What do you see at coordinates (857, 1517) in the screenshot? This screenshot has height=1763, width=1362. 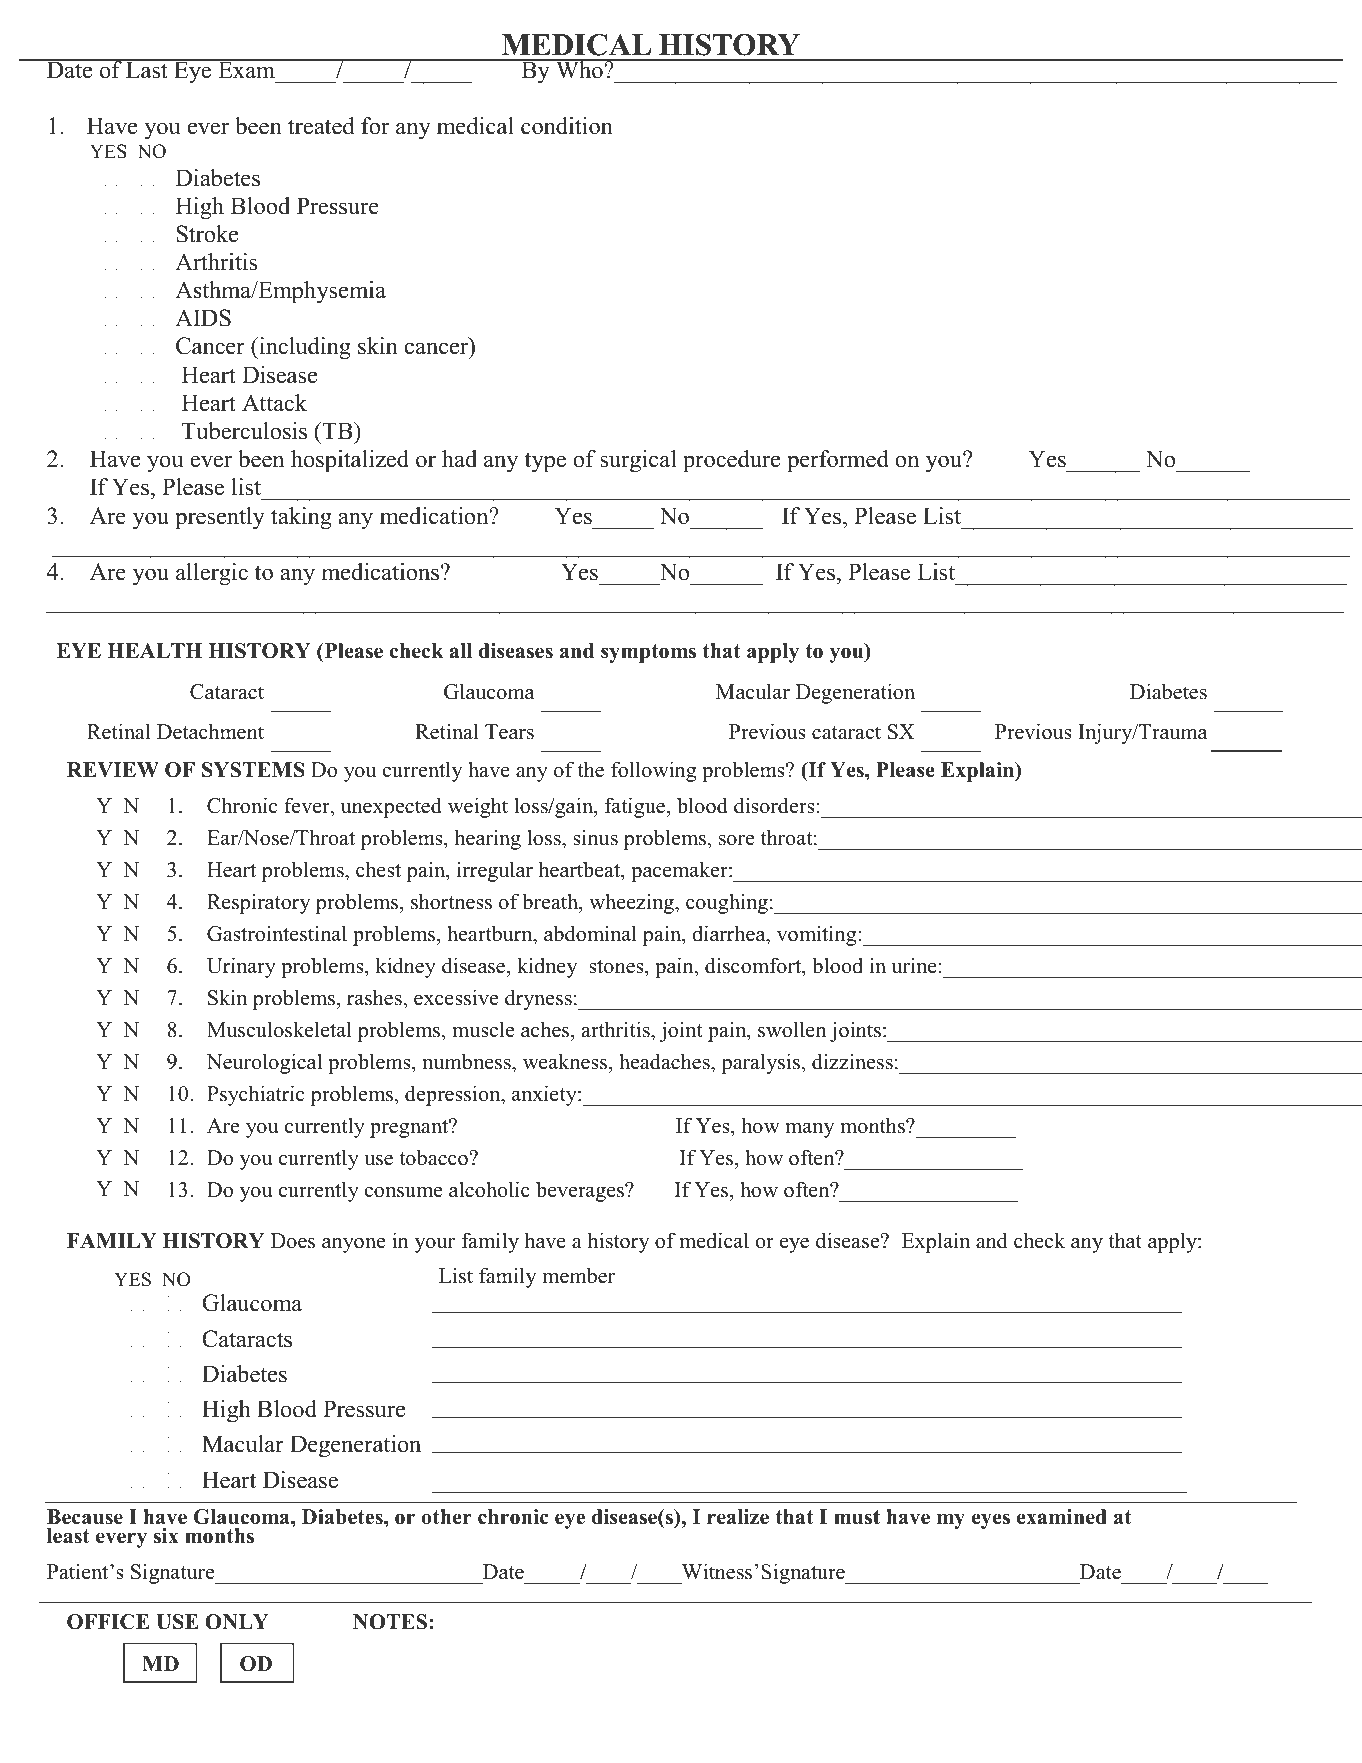 I see `must` at bounding box center [857, 1517].
